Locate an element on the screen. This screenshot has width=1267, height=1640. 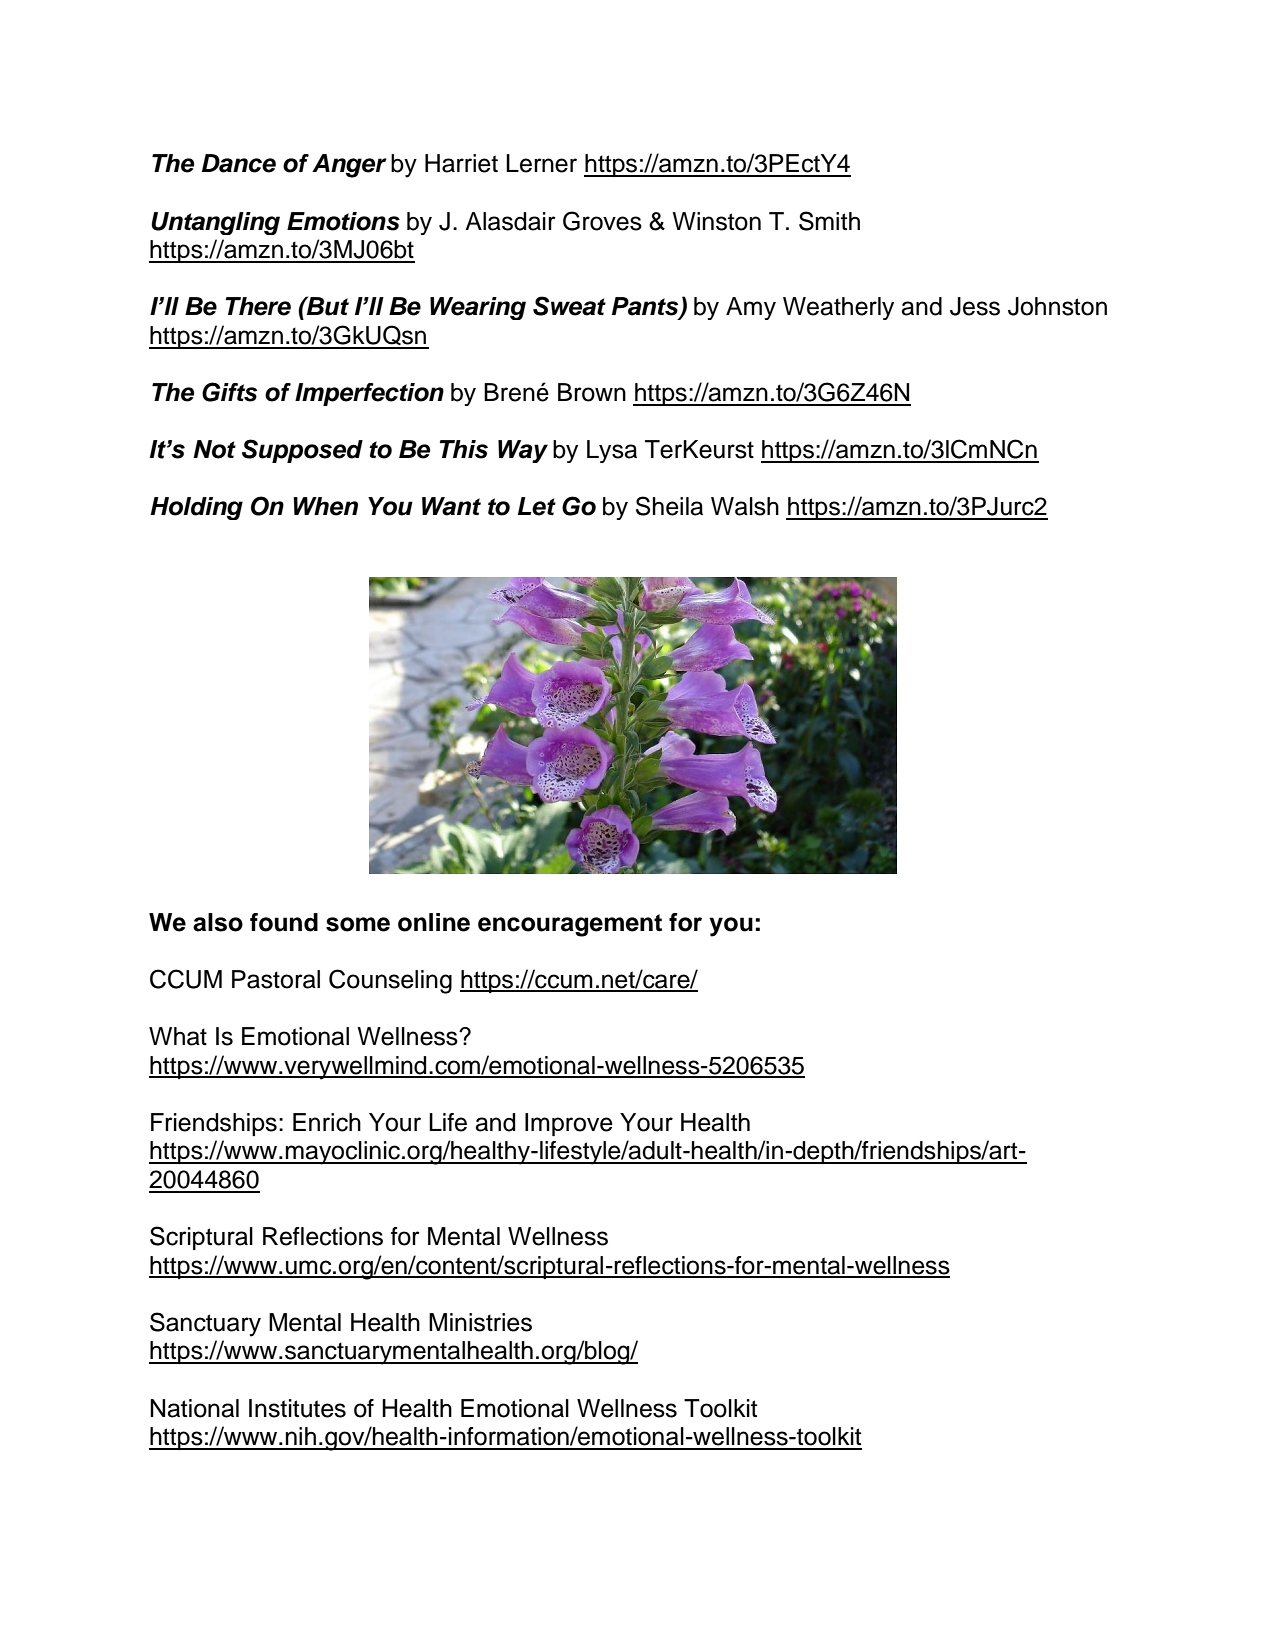
Smith is located at coordinates (829, 221).
